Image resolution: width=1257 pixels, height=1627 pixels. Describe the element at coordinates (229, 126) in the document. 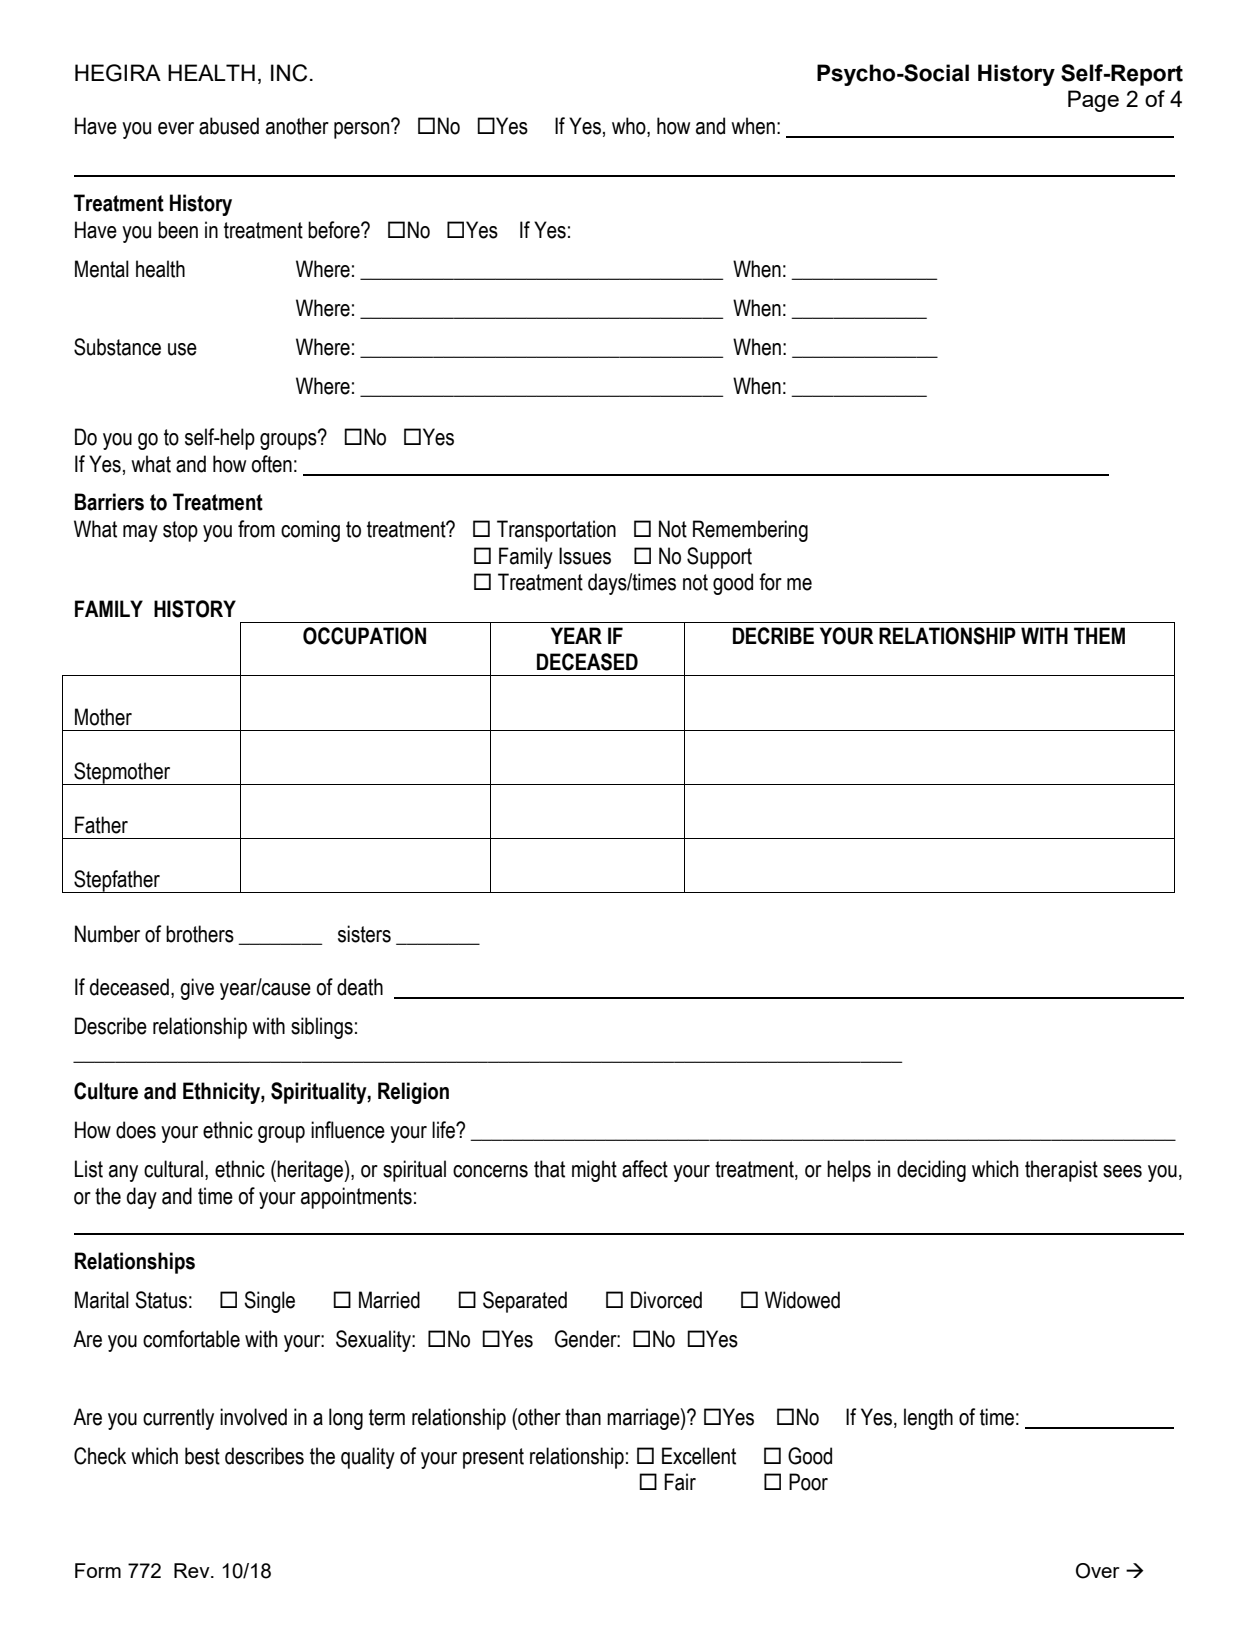

I see `abused` at that location.
